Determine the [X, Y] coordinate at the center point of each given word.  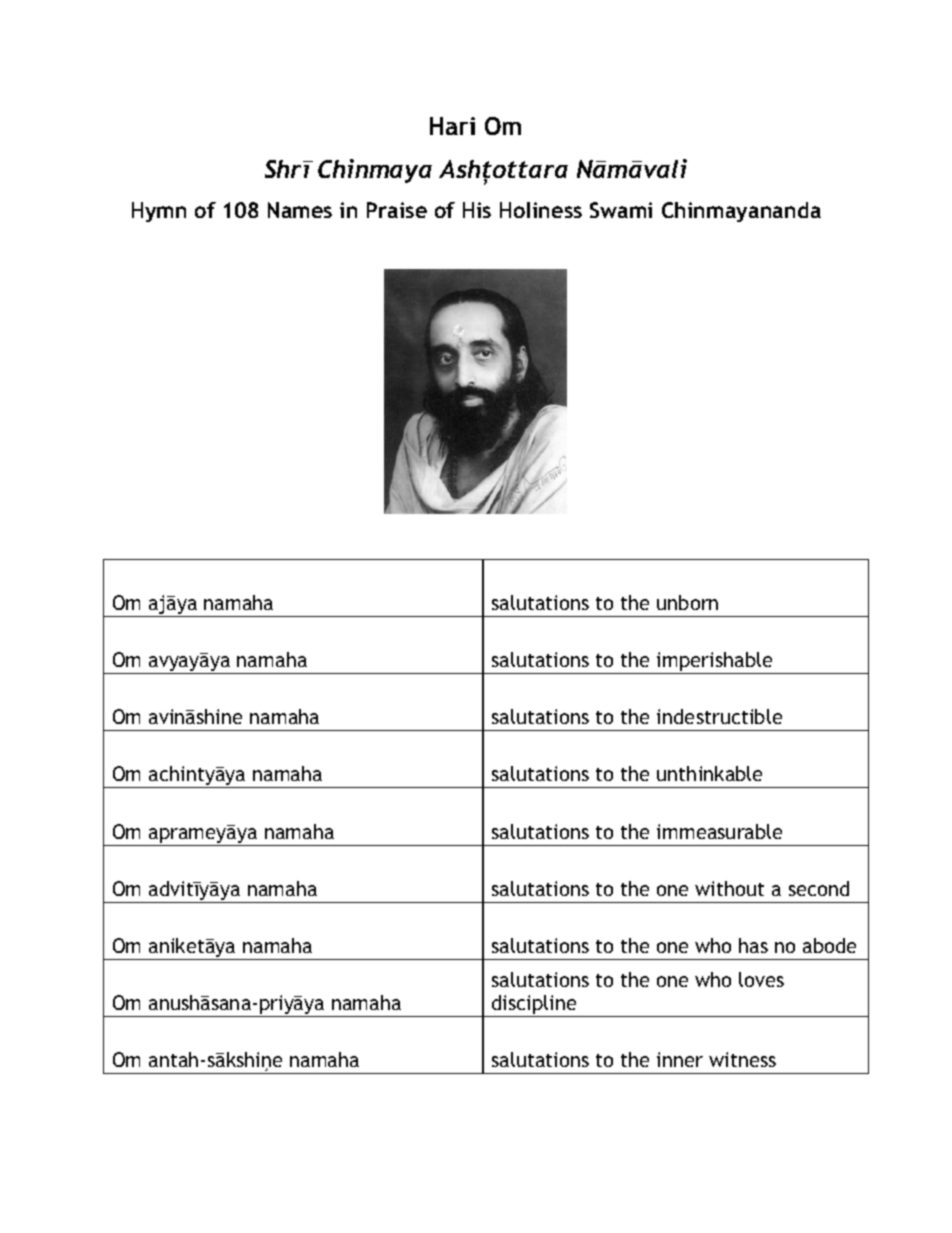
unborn [687, 602]
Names [300, 210]
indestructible [719, 716]
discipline [534, 1006]
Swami [621, 210]
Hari [452, 126]
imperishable [715, 663]
